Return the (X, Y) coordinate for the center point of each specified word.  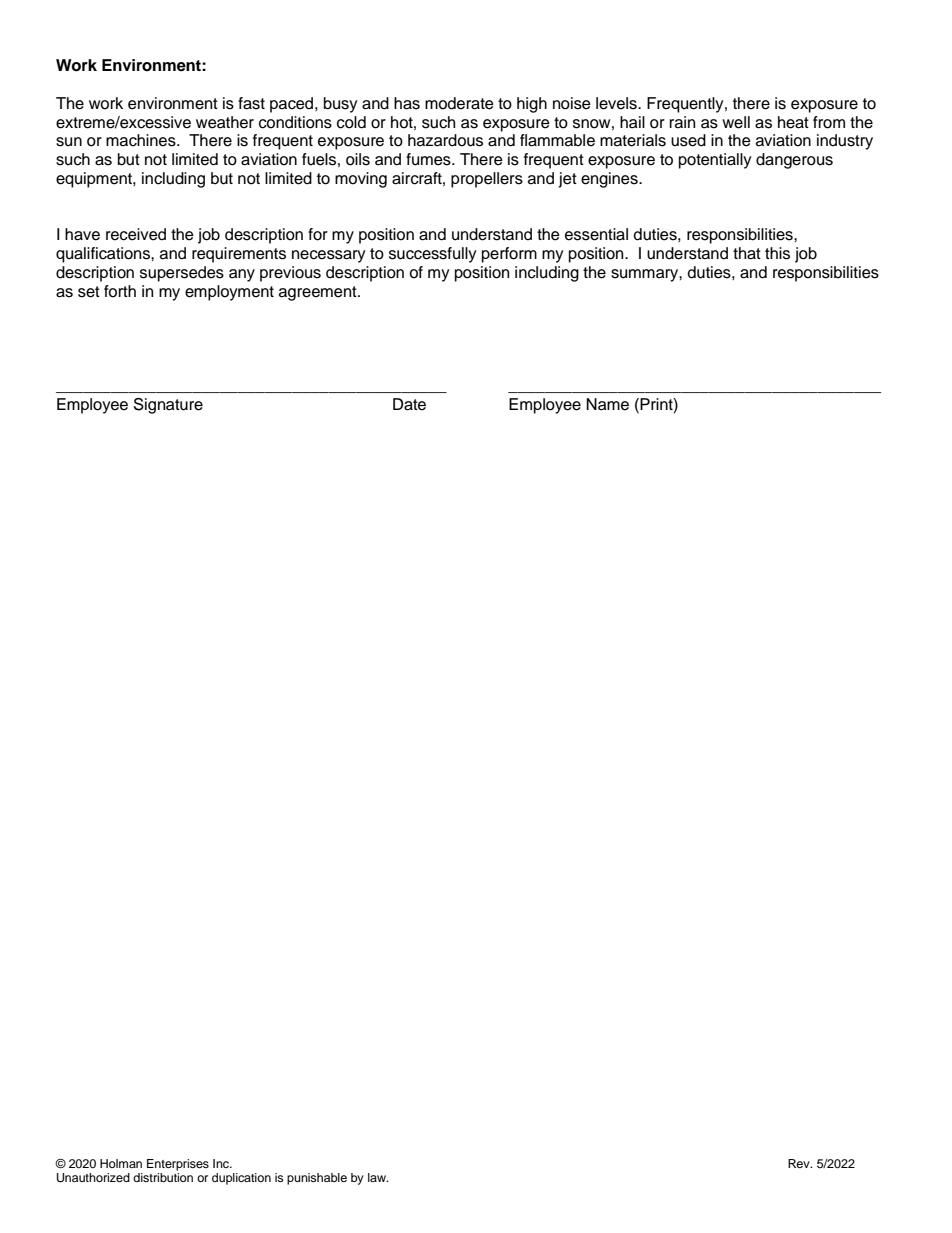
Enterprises (178, 1165)
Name (607, 404)
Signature (168, 406)
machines (142, 140)
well (736, 122)
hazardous (445, 140)
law (378, 1177)
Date (409, 404)
